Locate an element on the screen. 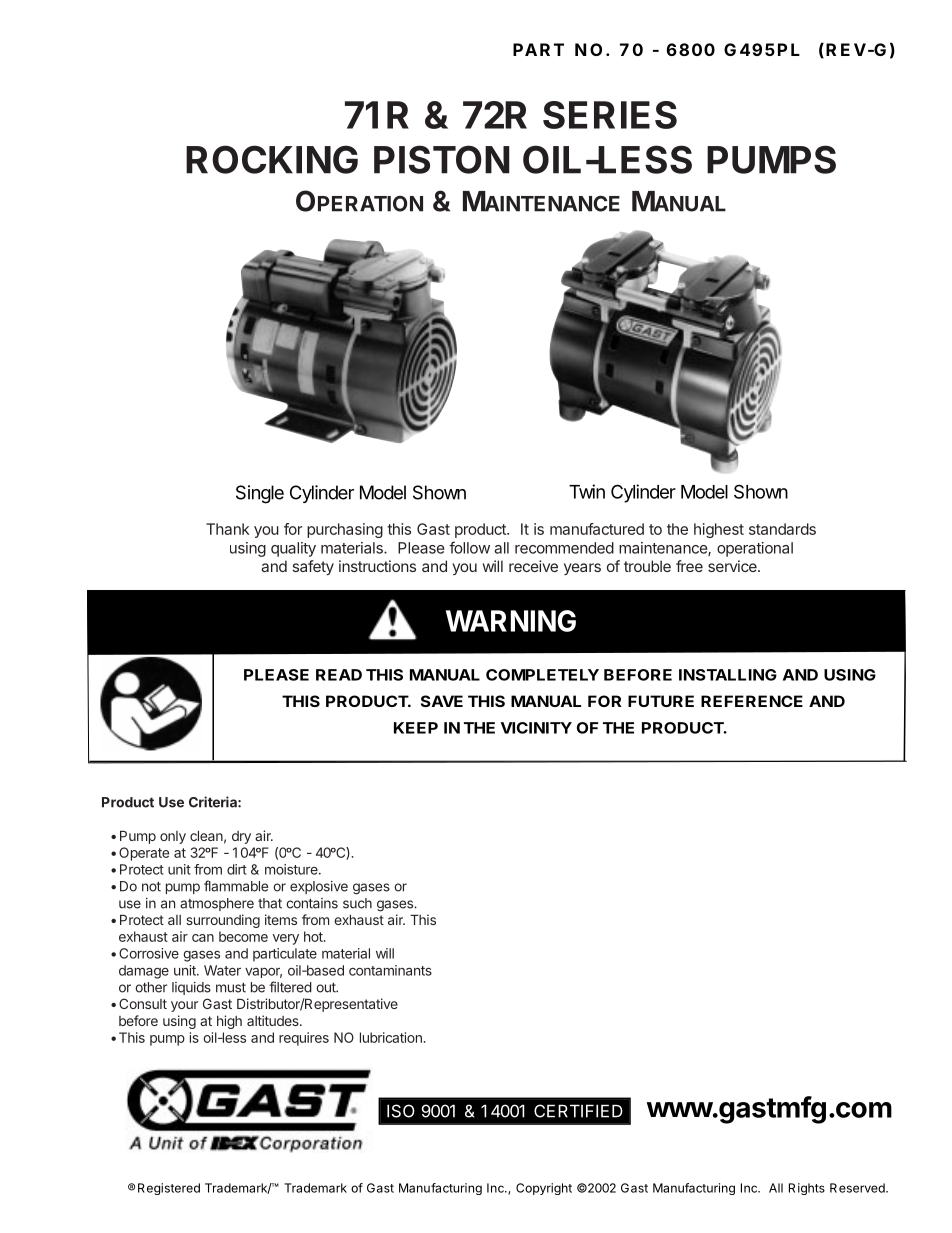 The width and height of the screenshot is (952, 1233). standards is located at coordinates (782, 529).
